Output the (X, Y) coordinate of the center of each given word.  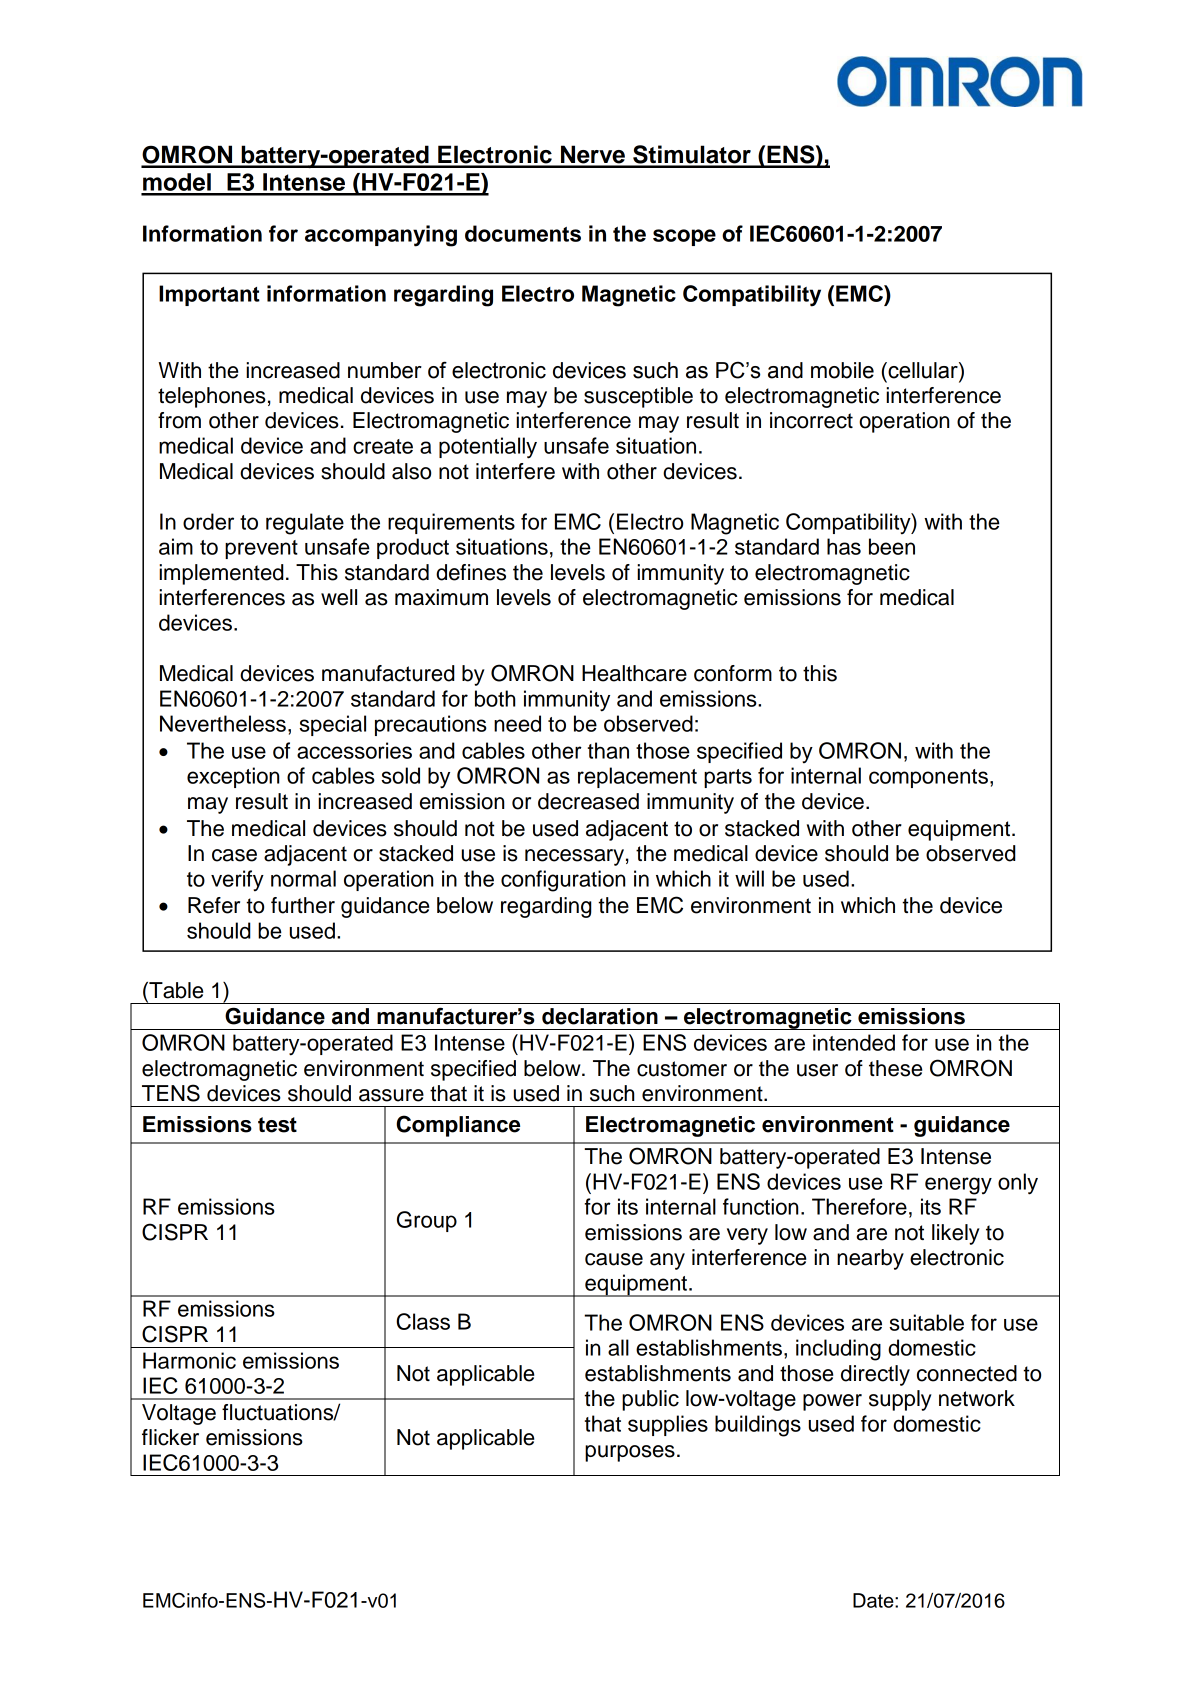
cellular (923, 371)
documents (523, 233)
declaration (600, 1016)
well (339, 597)
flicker (170, 1437)
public (650, 1400)
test (277, 1125)
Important (209, 295)
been (892, 546)
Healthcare (634, 673)
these (895, 1068)
